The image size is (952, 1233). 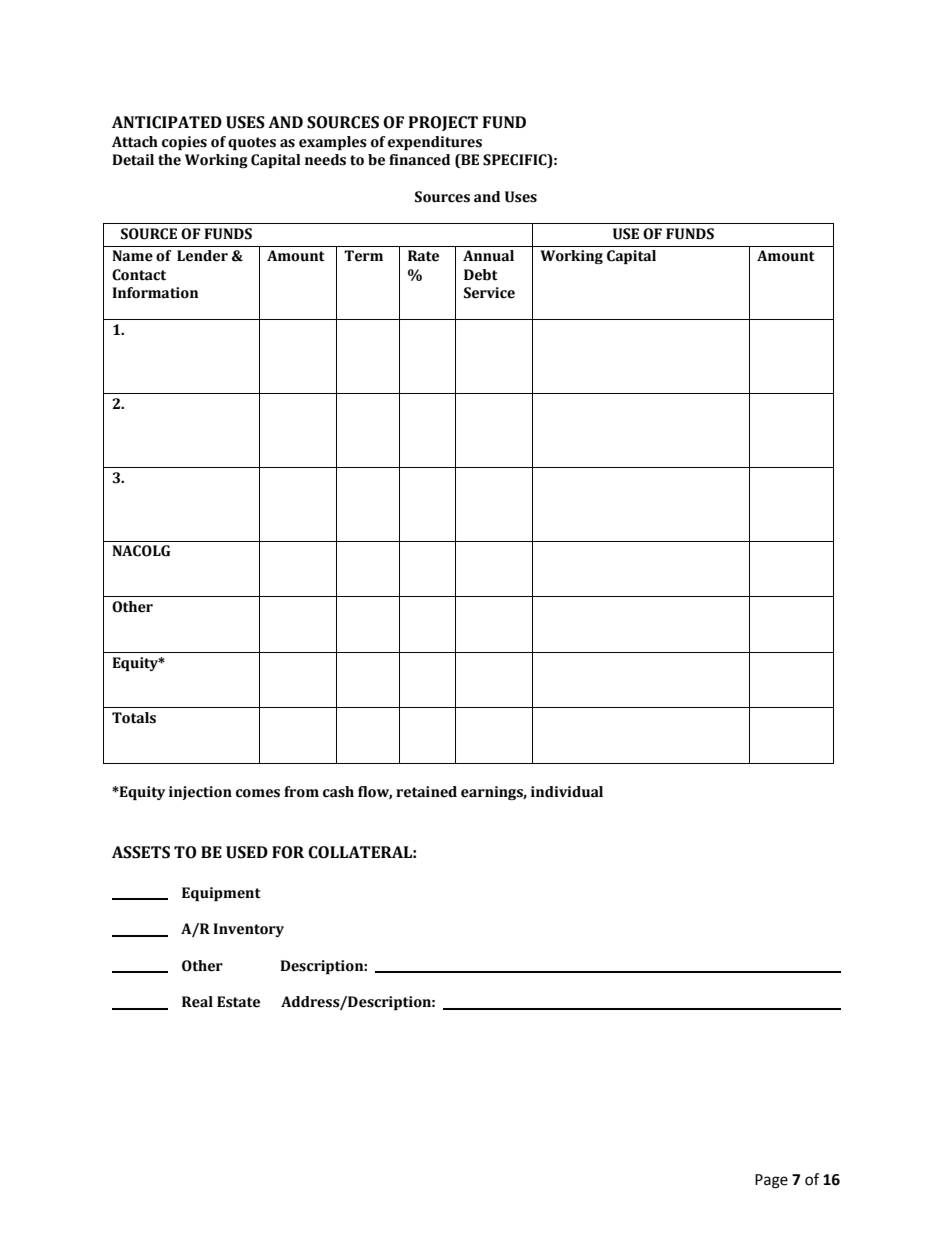 I want to click on Inventory, so click(x=248, y=930).
